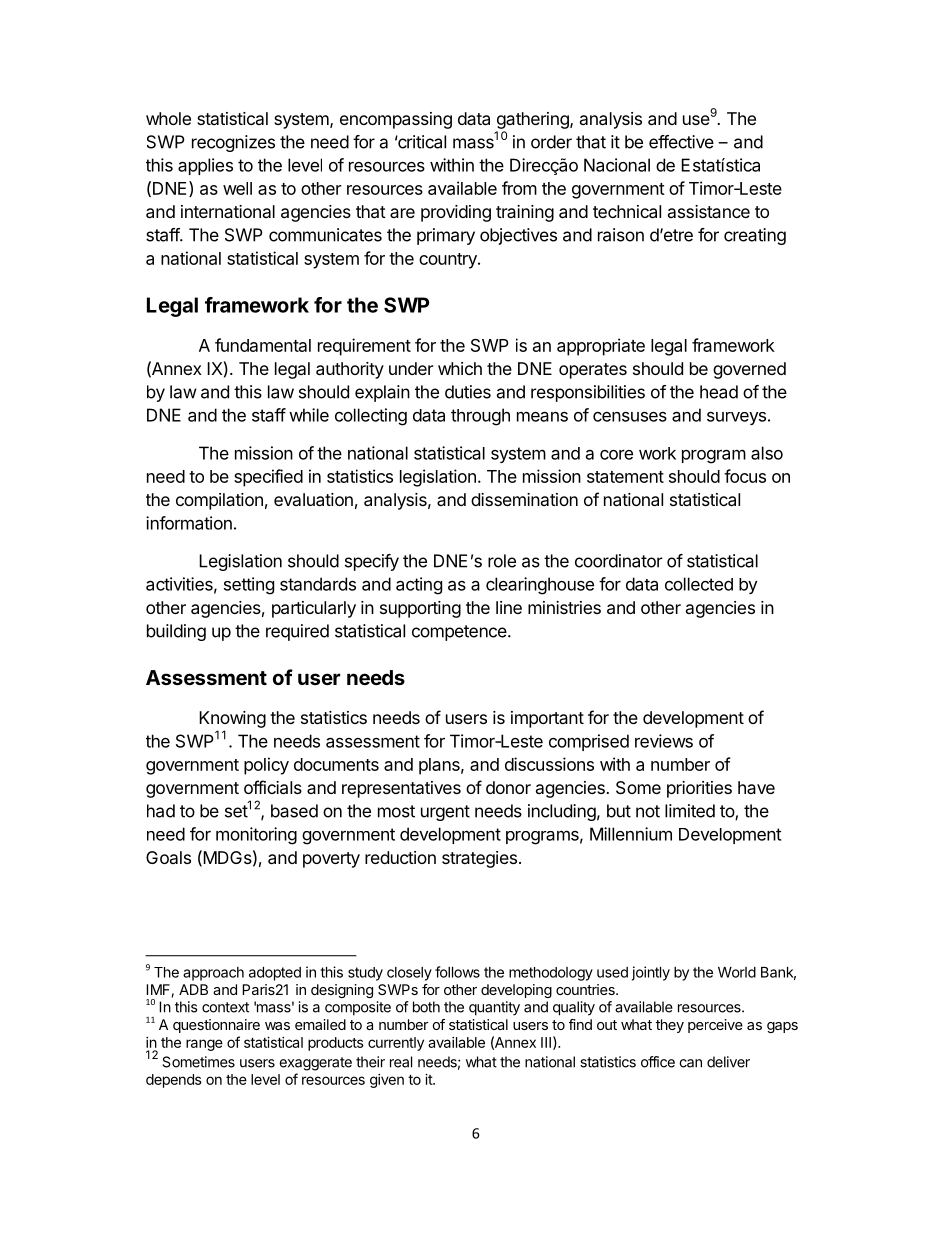 The width and height of the screenshot is (952, 1233). Describe the element at coordinates (233, 143) in the screenshot. I see `recognizes` at that location.
